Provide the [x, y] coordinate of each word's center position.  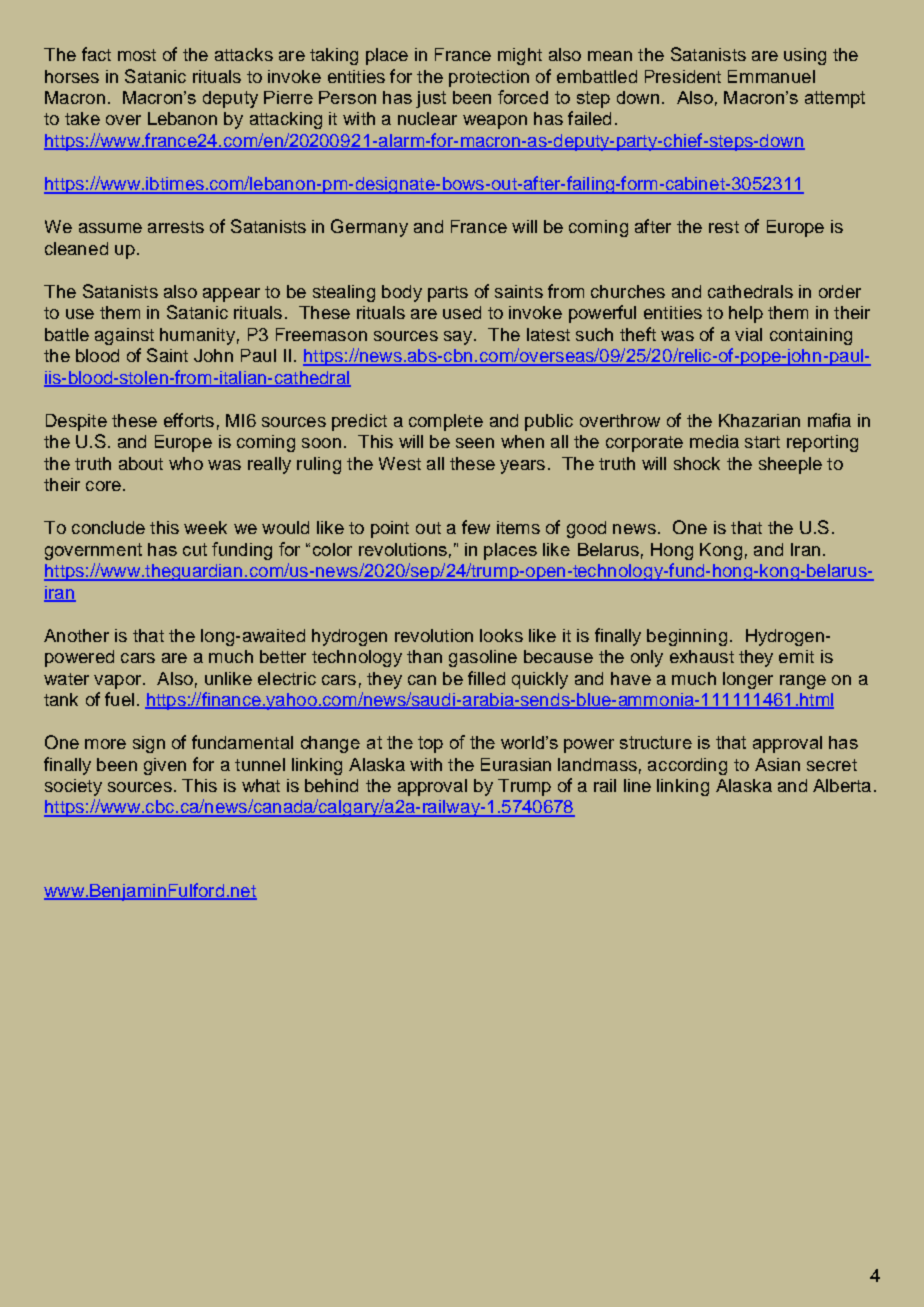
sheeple [790, 465]
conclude [108, 527]
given [165, 766]
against [124, 336]
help [746, 314]
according [687, 766]
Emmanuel [771, 76]
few [476, 527]
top [430, 744]
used [462, 312]
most [137, 55]
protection [489, 78]
